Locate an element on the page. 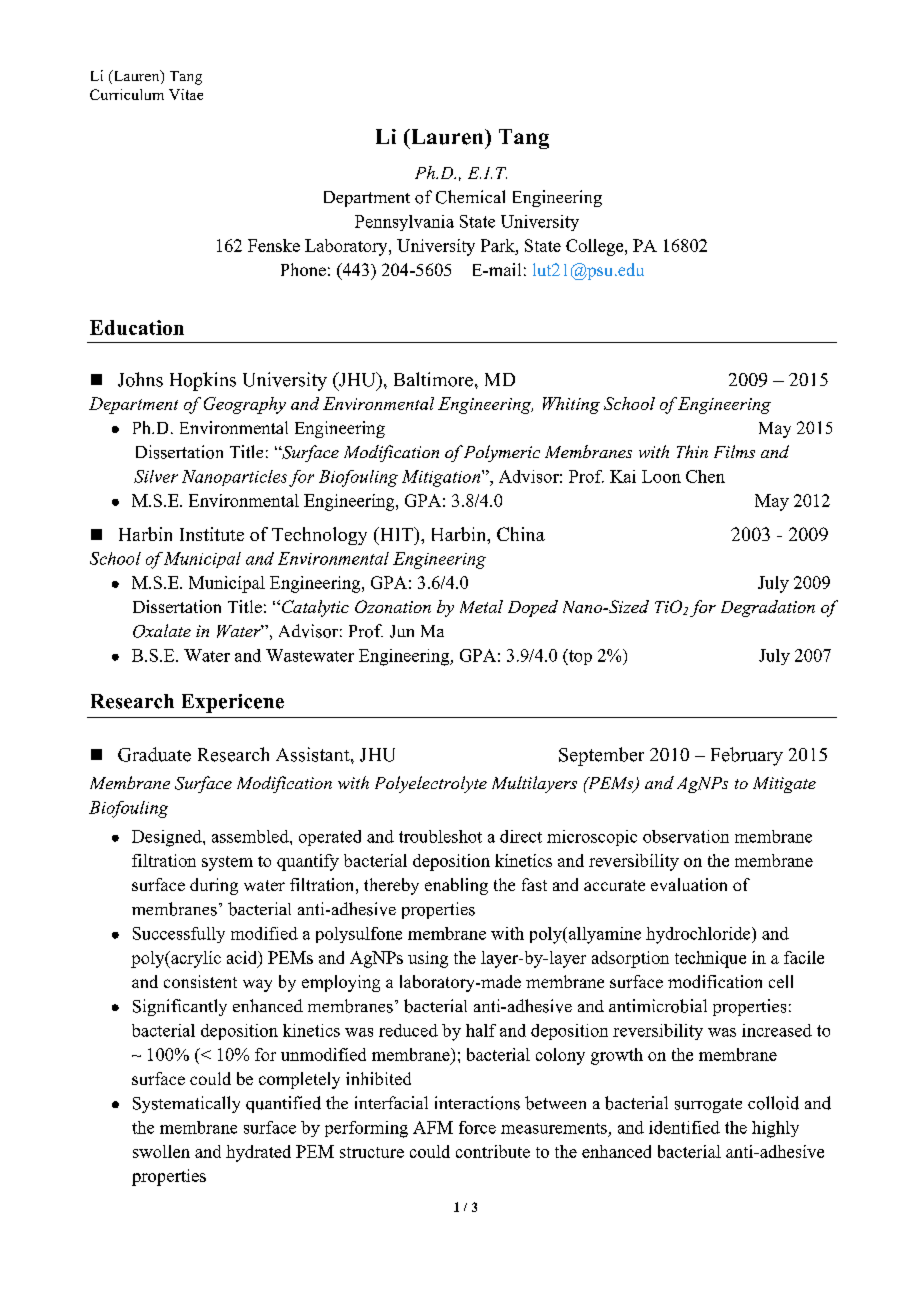 The image size is (924, 1308). College is located at coordinates (596, 247).
